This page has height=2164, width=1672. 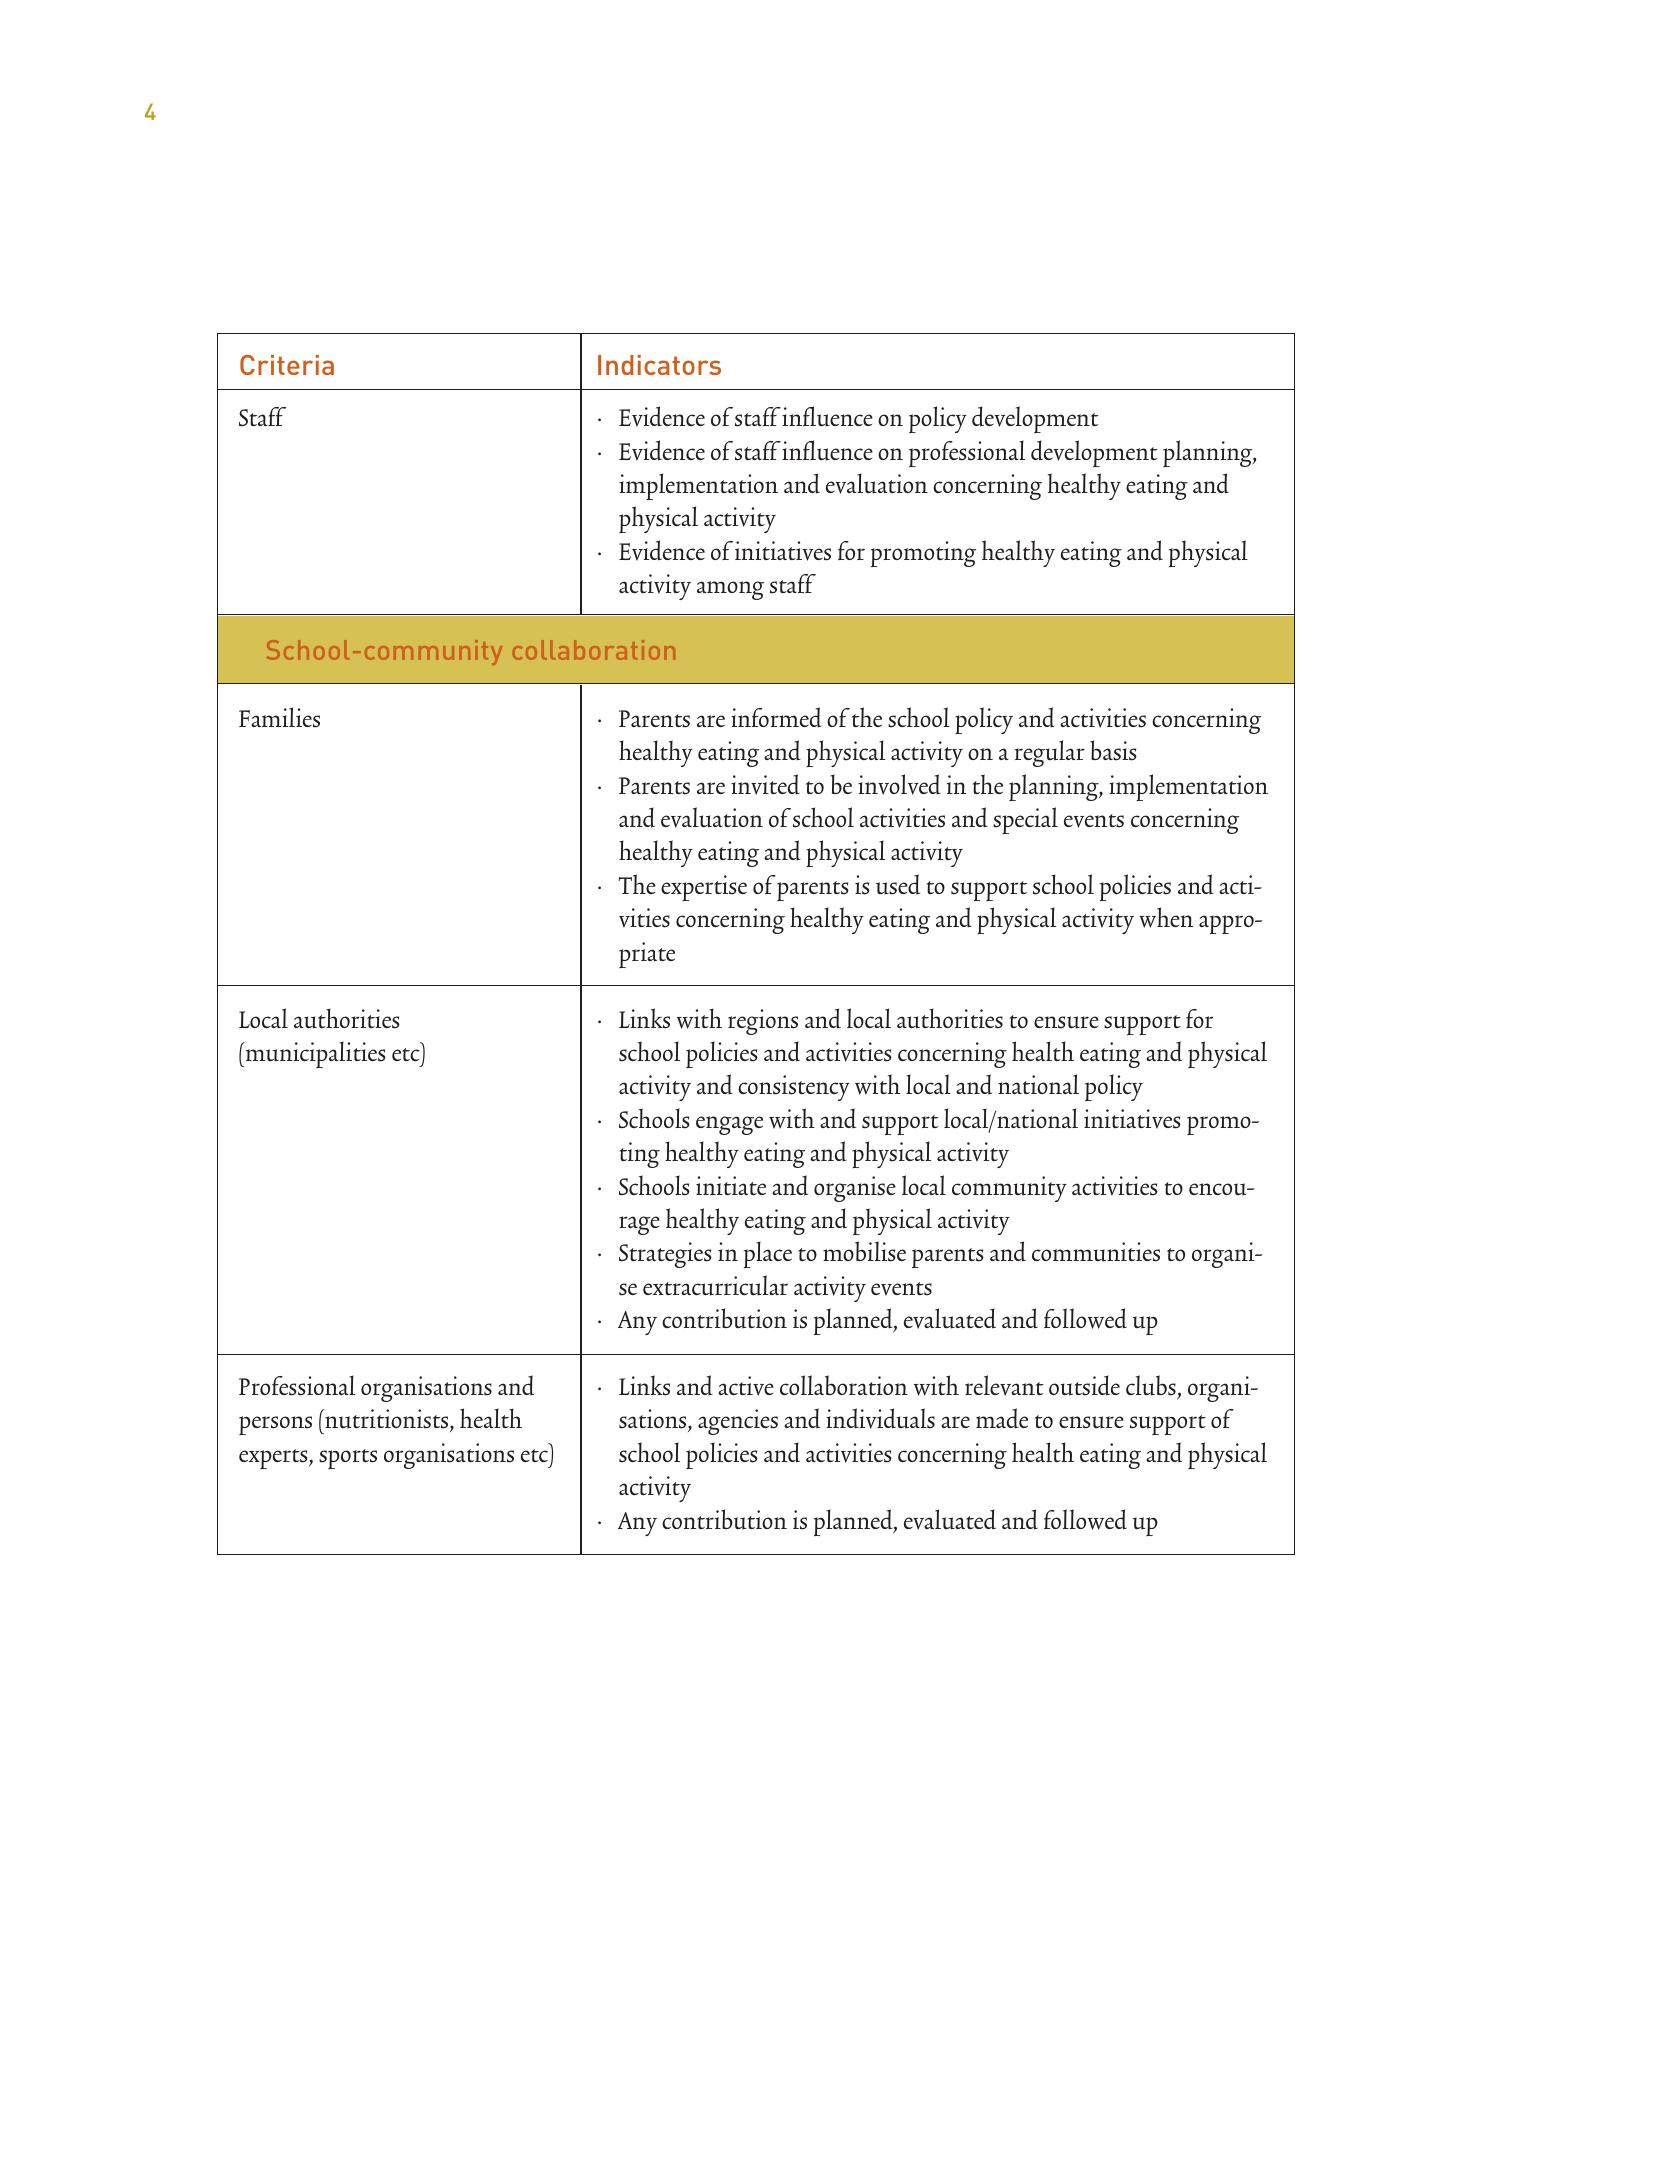 I want to click on regular, so click(x=1050, y=753).
